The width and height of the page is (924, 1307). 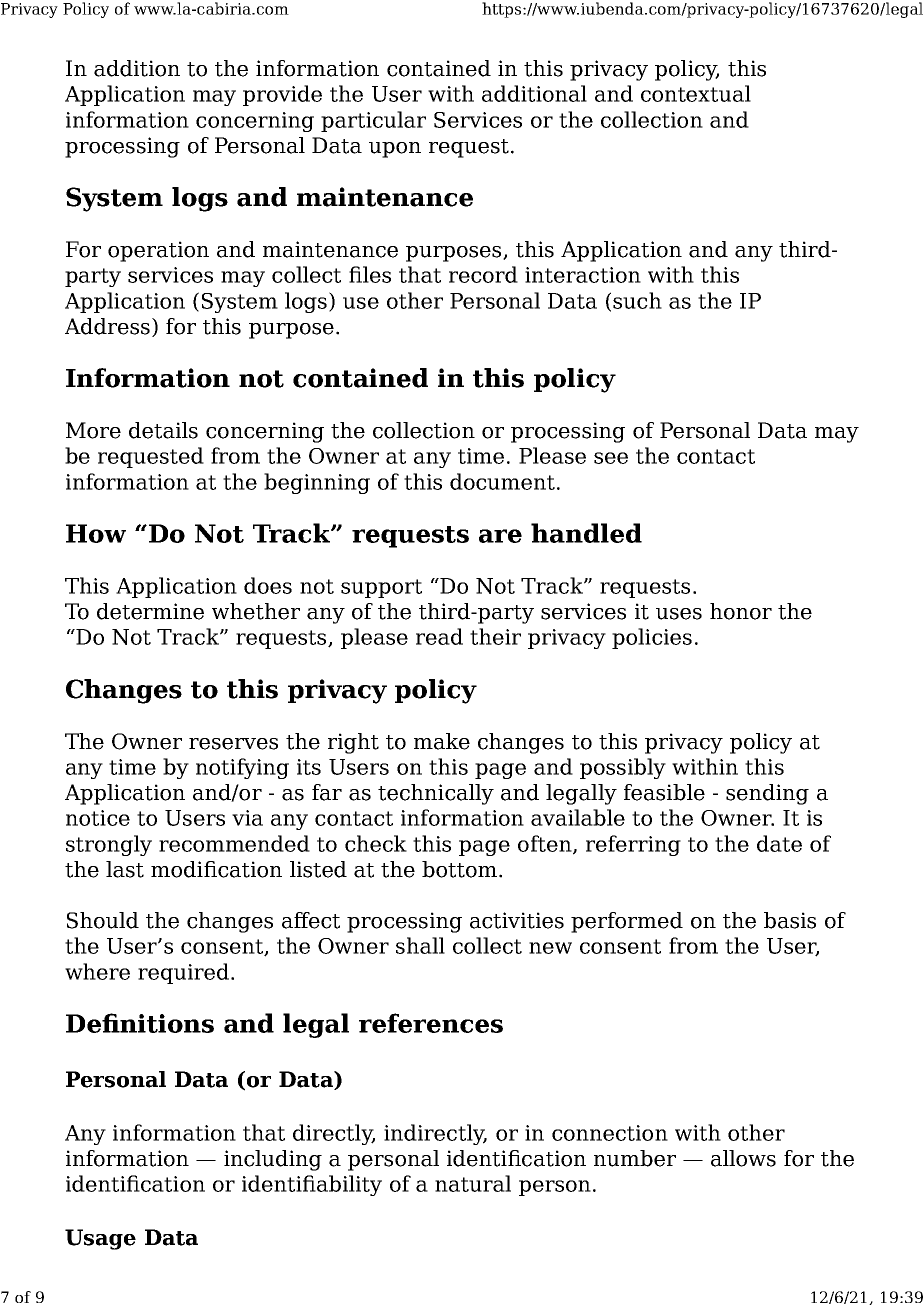 What do you see at coordinates (633, 845) in the page?
I see `referring` at bounding box center [633, 845].
